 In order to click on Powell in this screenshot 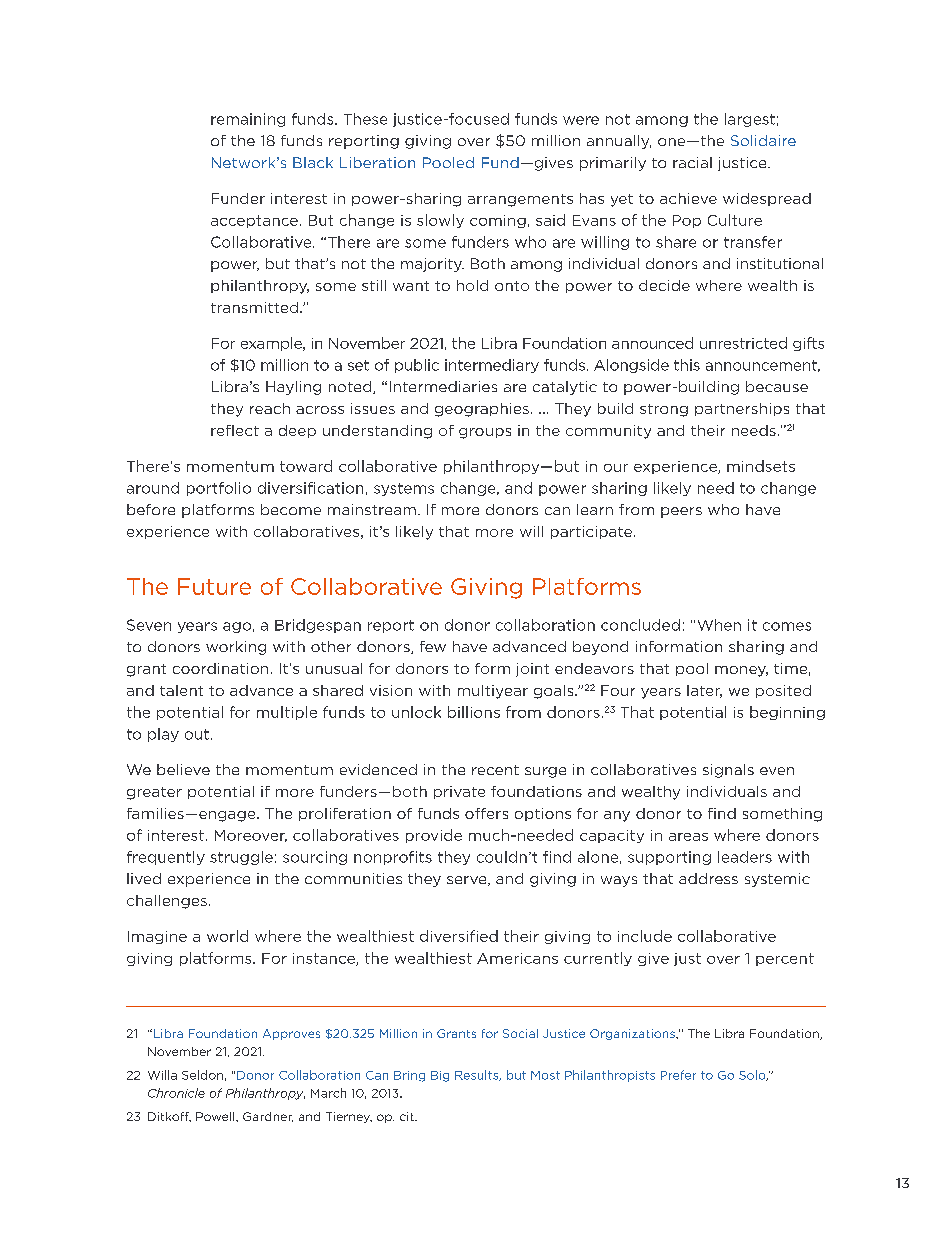, I will do `click(216, 1116)`.
